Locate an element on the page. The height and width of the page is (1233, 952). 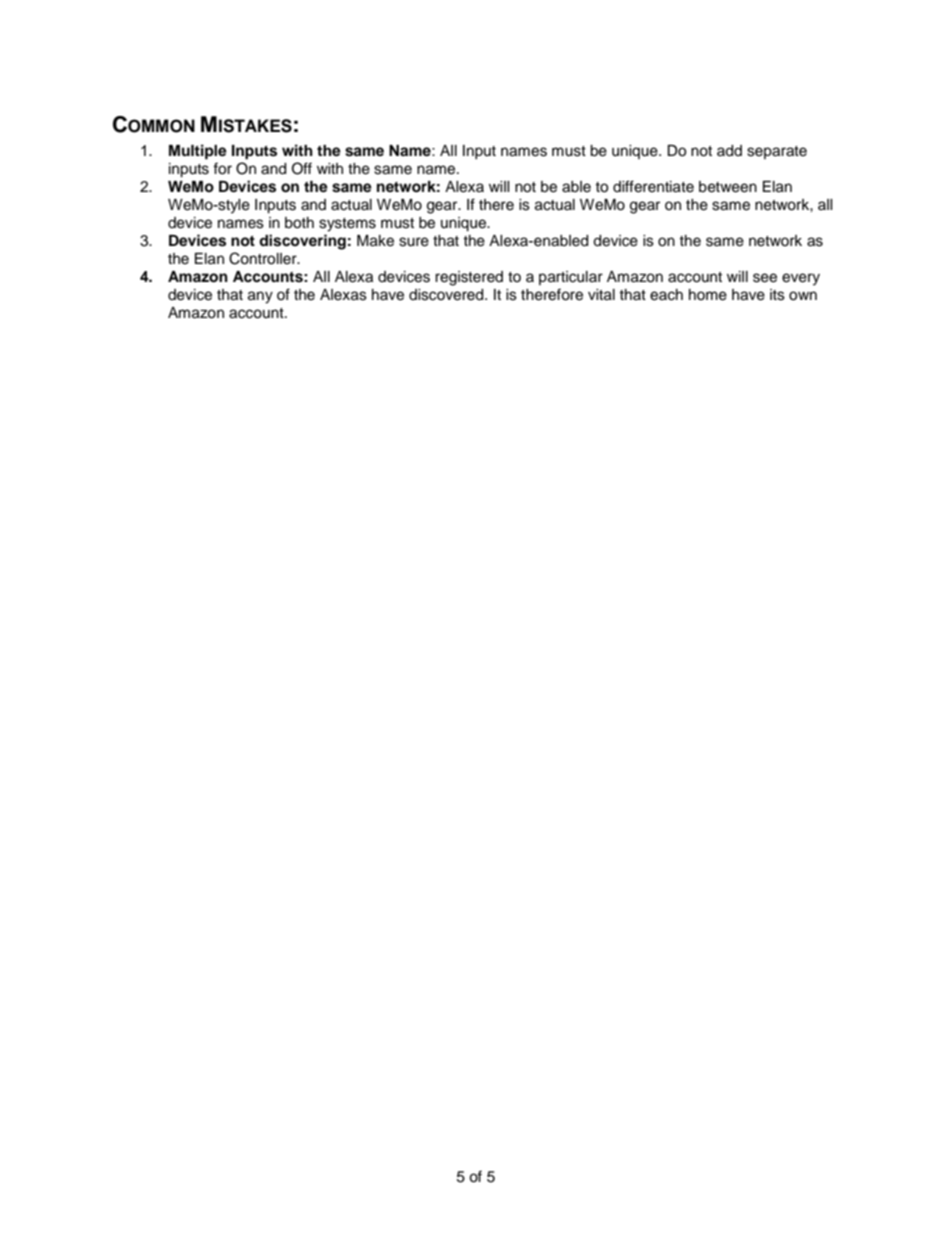
any is located at coordinates (260, 297).
